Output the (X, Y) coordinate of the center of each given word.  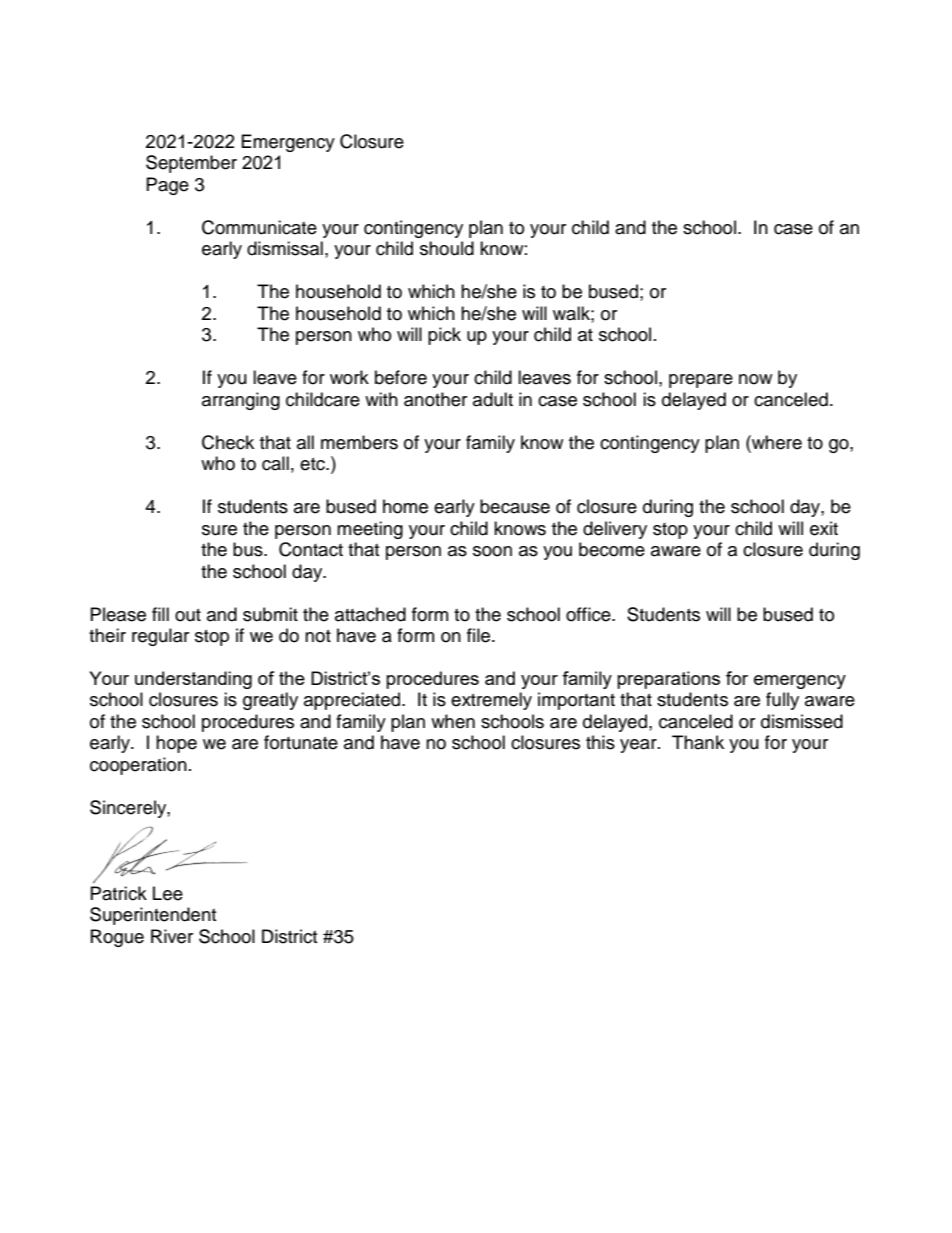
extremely (491, 701)
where (776, 442)
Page (168, 186)
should (447, 248)
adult (493, 399)
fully (782, 701)
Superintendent (153, 916)
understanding (193, 680)
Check (228, 442)
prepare (701, 381)
